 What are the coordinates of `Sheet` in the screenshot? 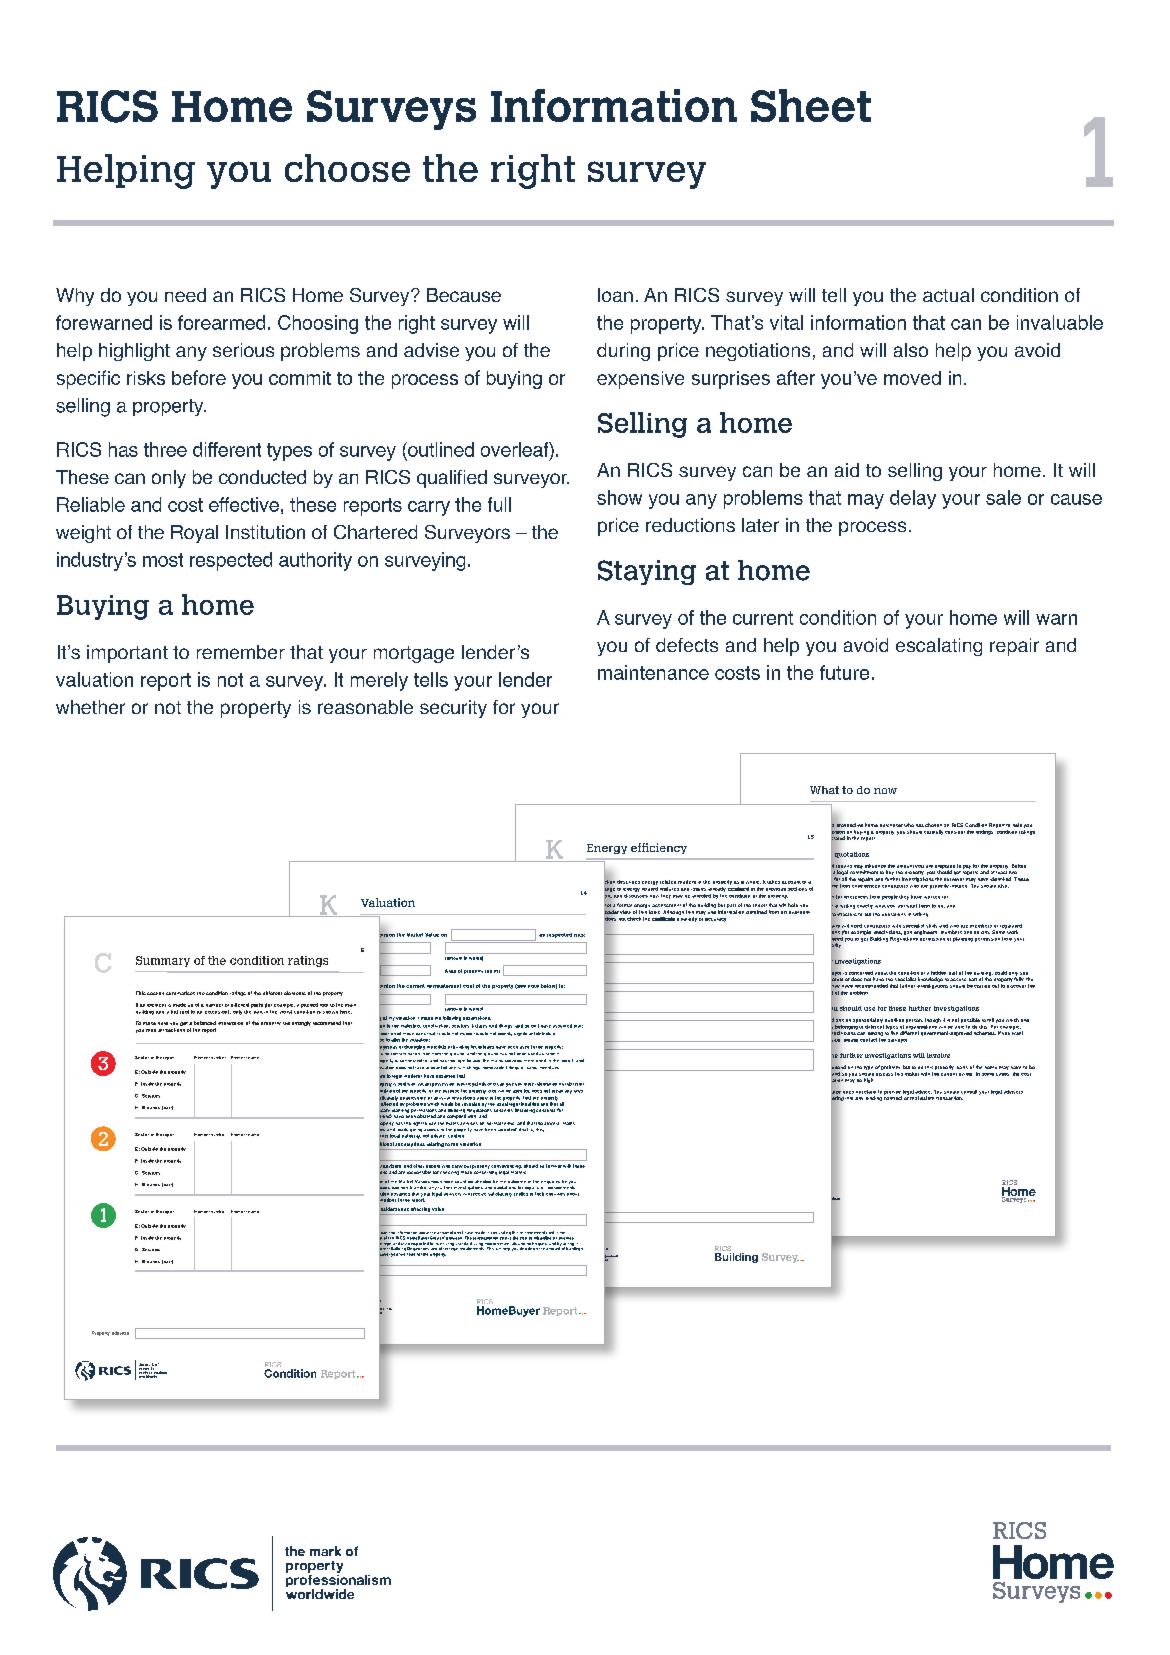 It's located at (811, 105).
